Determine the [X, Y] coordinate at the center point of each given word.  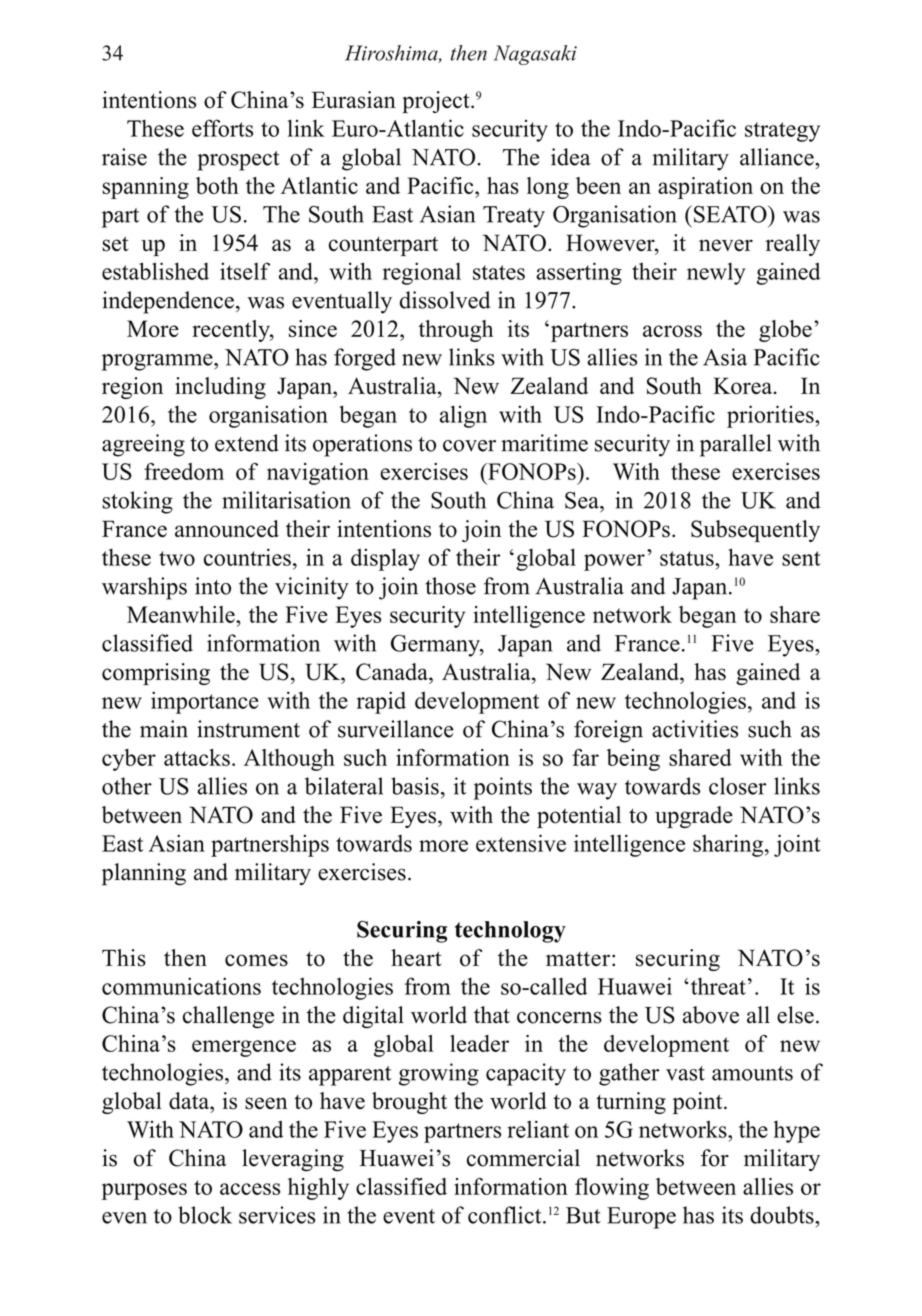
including [220, 388]
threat [717, 986]
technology [510, 932]
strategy [782, 132]
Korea [743, 386]
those [450, 586]
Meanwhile [182, 614]
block [205, 1215]
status [688, 558]
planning [144, 874]
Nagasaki [535, 55]
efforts [222, 128]
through [456, 331]
